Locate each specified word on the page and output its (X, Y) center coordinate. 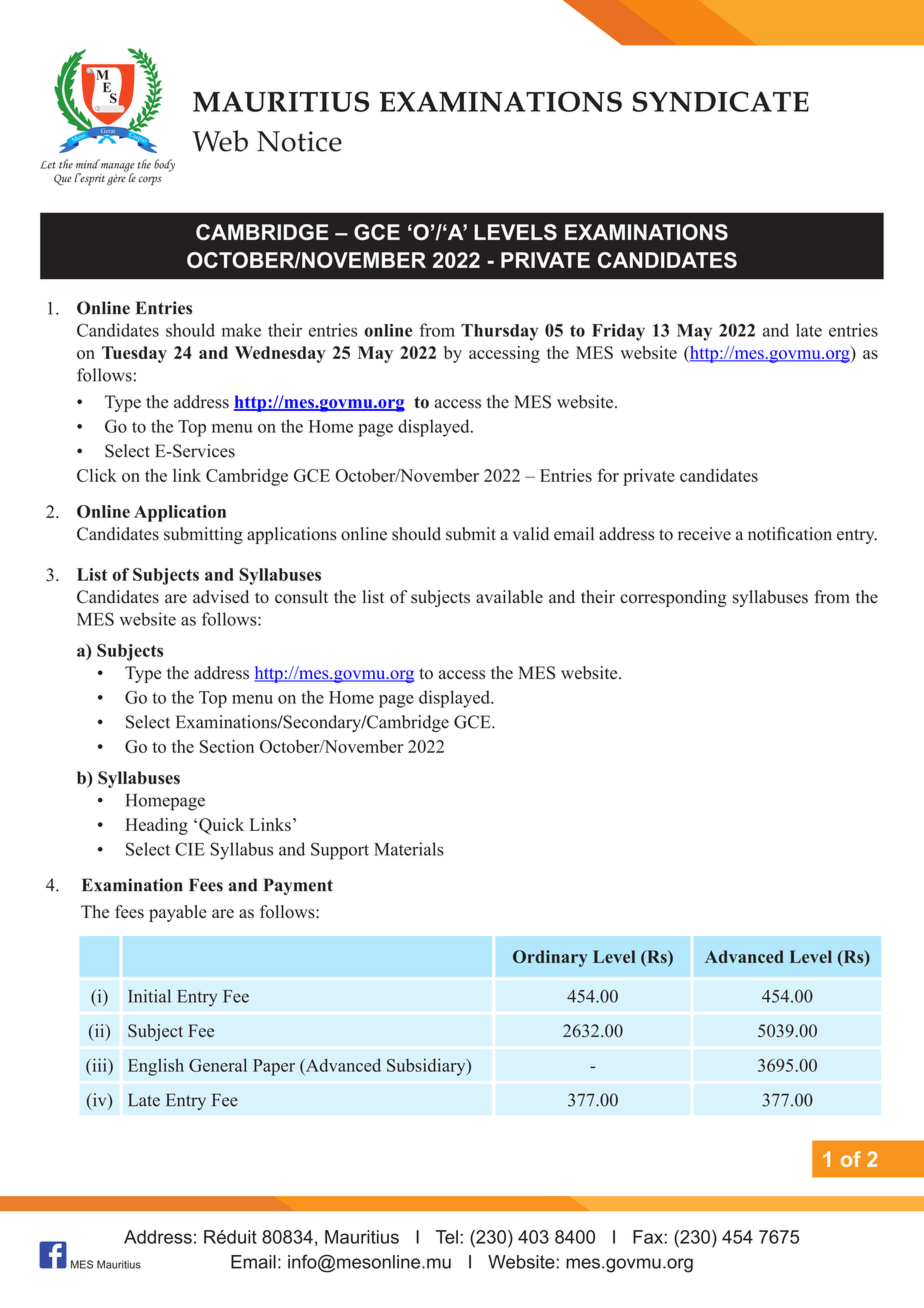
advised (221, 597)
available (509, 597)
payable (178, 913)
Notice (299, 141)
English (156, 1067)
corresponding (673, 598)
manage (116, 167)
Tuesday (134, 354)
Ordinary (550, 958)
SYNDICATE (721, 101)
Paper (274, 1067)
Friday (618, 332)
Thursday (499, 332)
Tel (447, 1237)
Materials (409, 849)
